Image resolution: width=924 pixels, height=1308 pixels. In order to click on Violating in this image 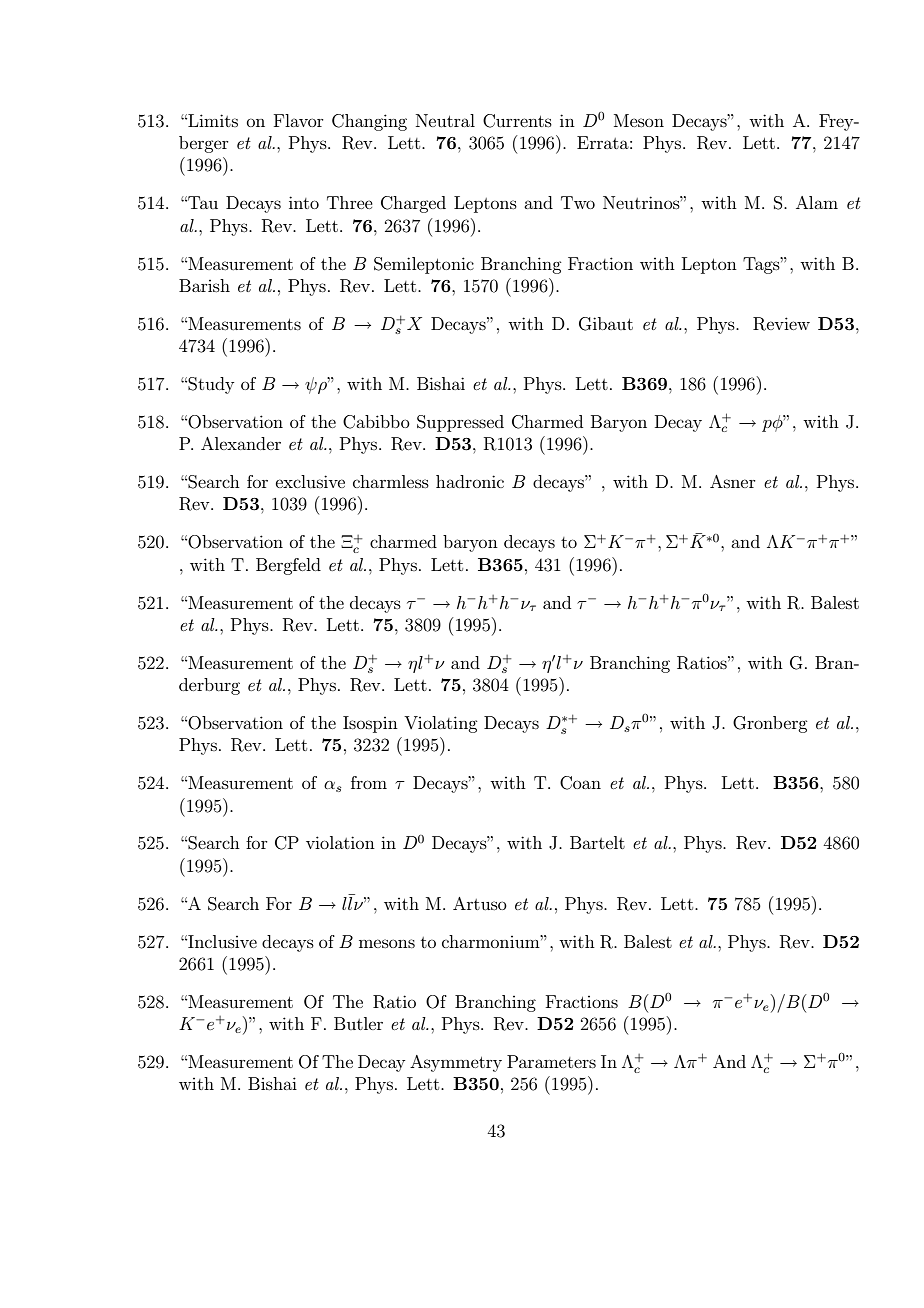, I will do `click(440, 724)`.
